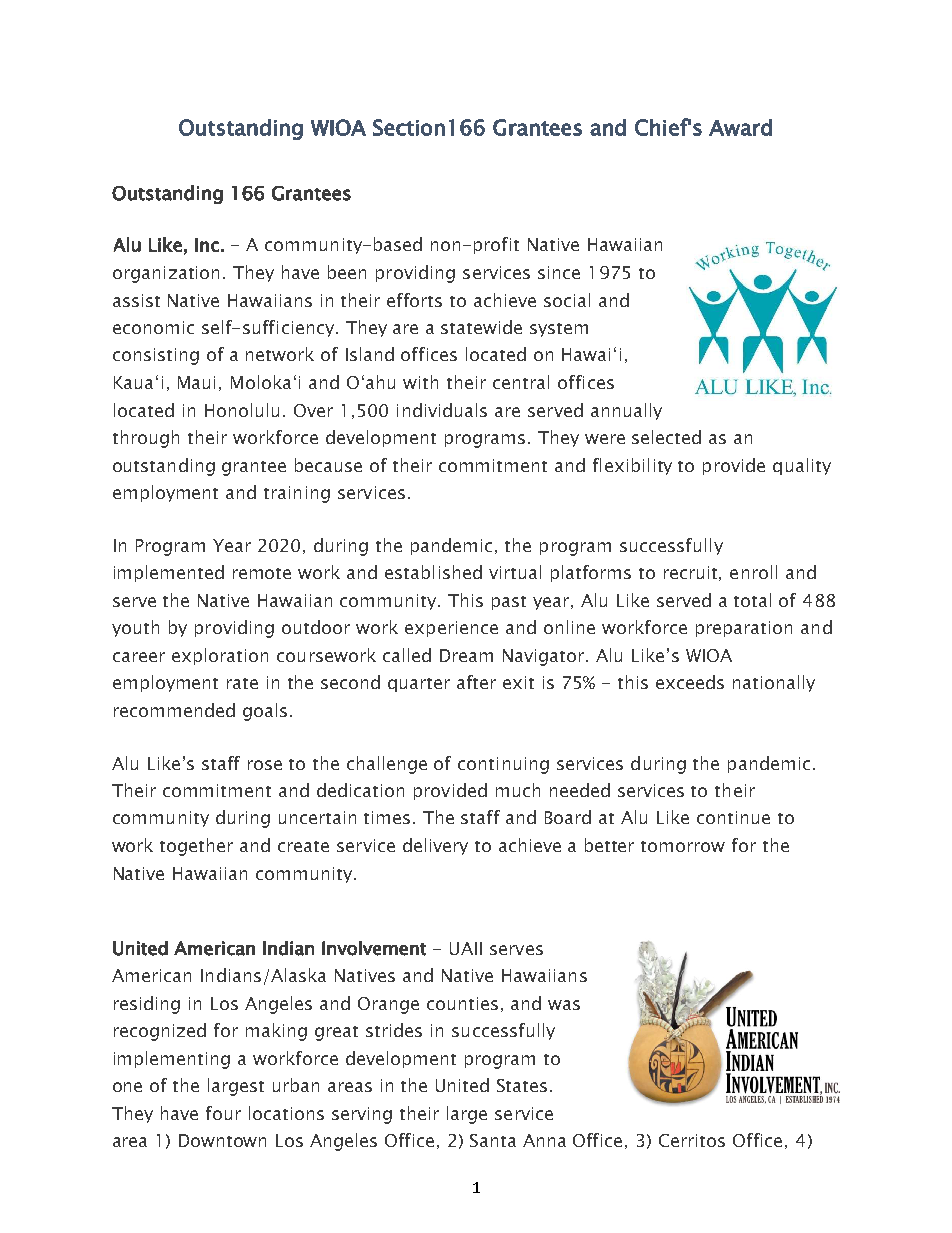 The image size is (952, 1233). I want to click on selected, so click(666, 437).
